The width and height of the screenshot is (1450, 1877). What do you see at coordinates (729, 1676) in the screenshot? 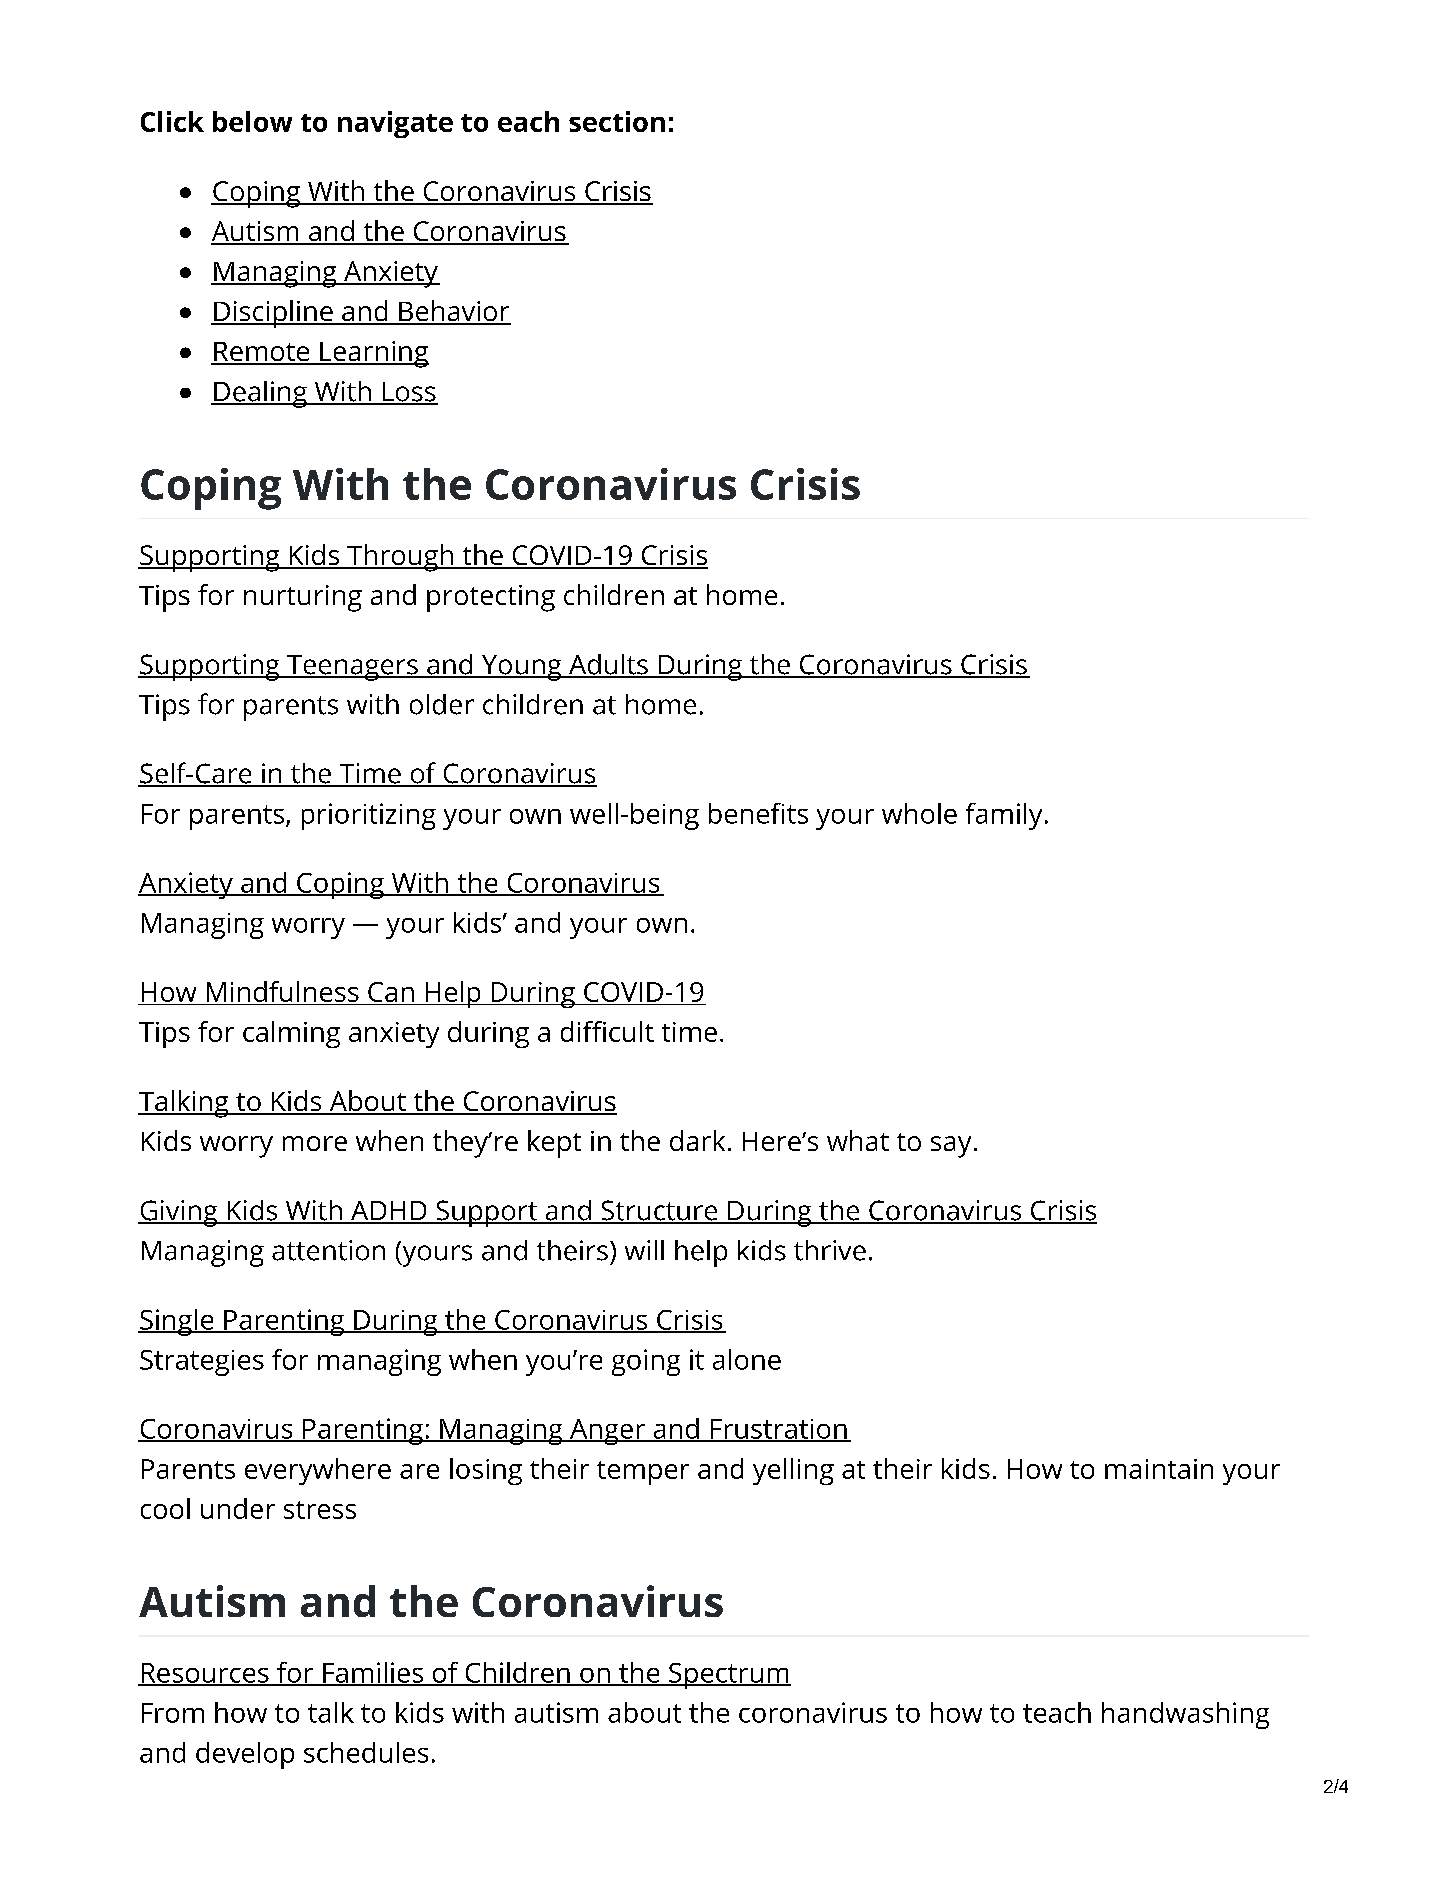
I see `Spectrum` at bounding box center [729, 1676].
